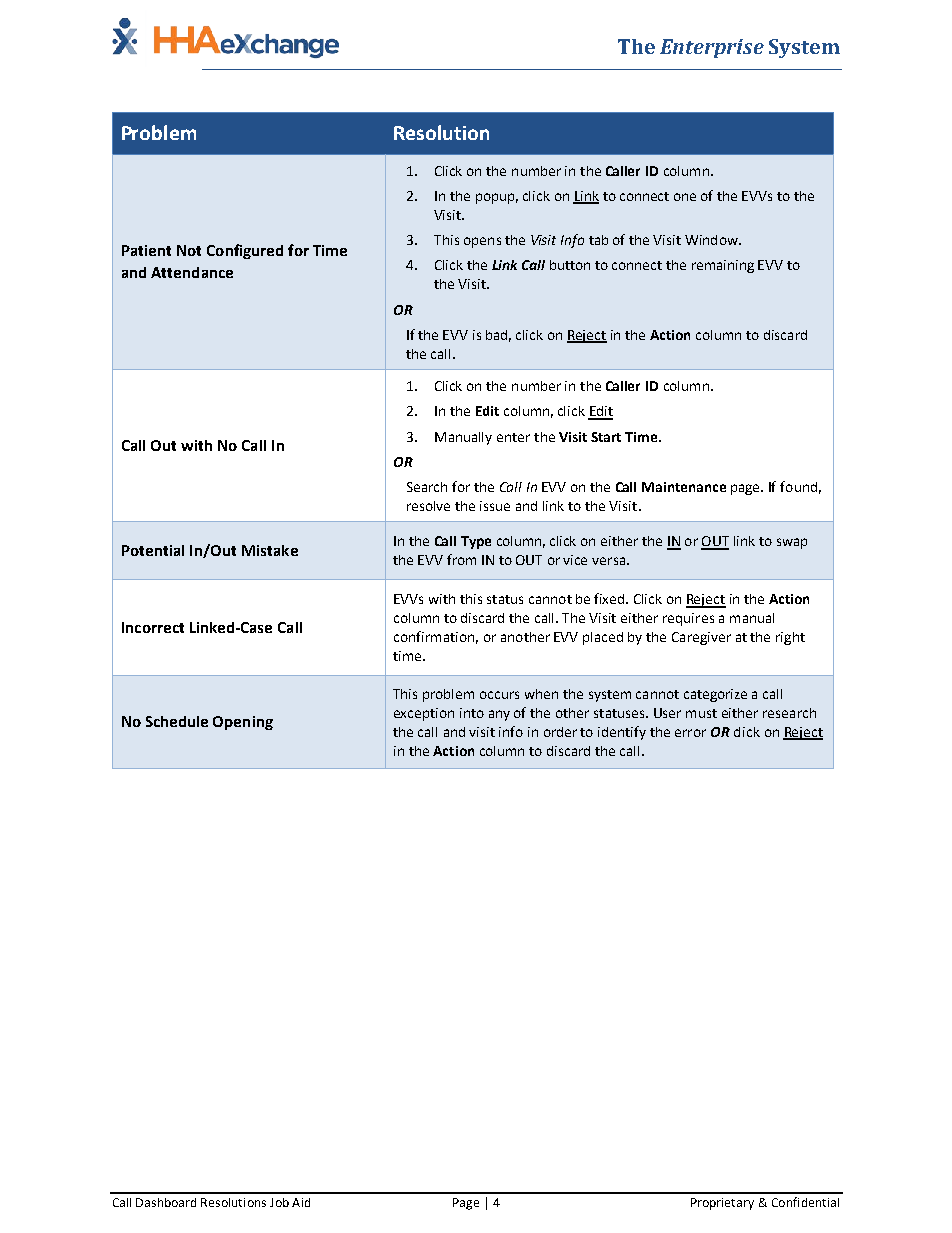 This image has width=952, height=1233. Describe the element at coordinates (301, 1202) in the image. I see `Aid` at that location.
